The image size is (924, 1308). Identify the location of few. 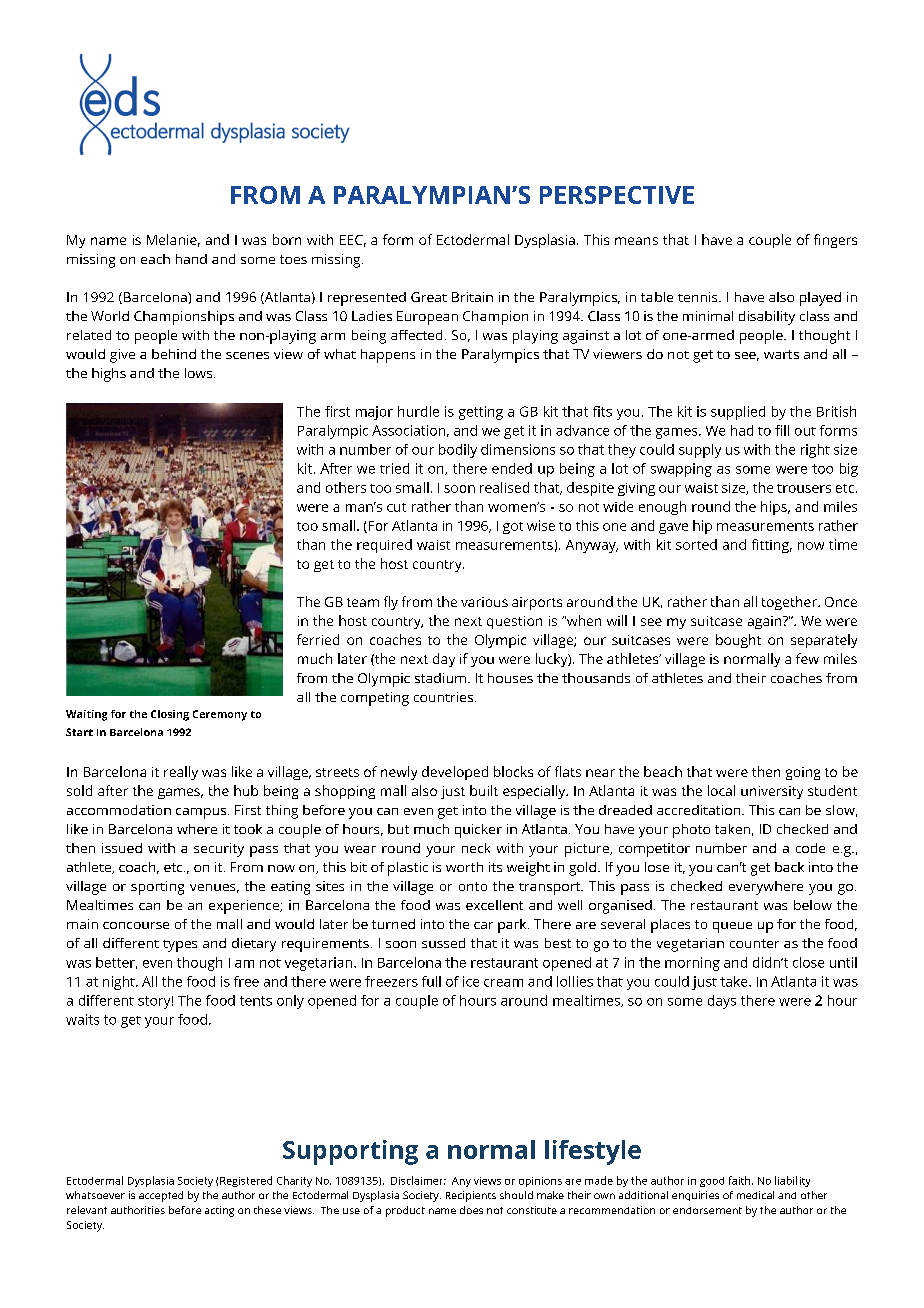
(807, 658).
